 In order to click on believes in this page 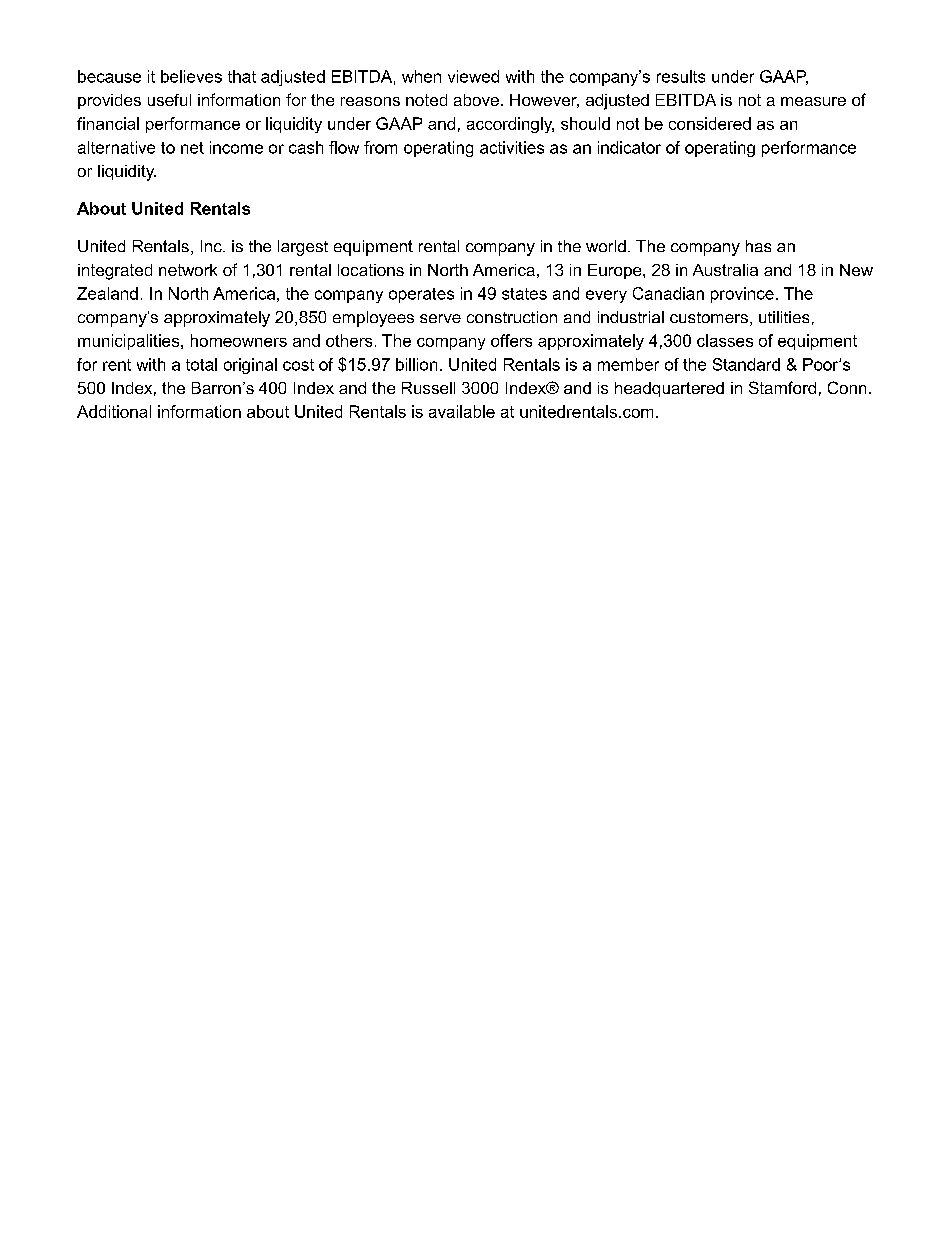, I will do `click(191, 76)`.
